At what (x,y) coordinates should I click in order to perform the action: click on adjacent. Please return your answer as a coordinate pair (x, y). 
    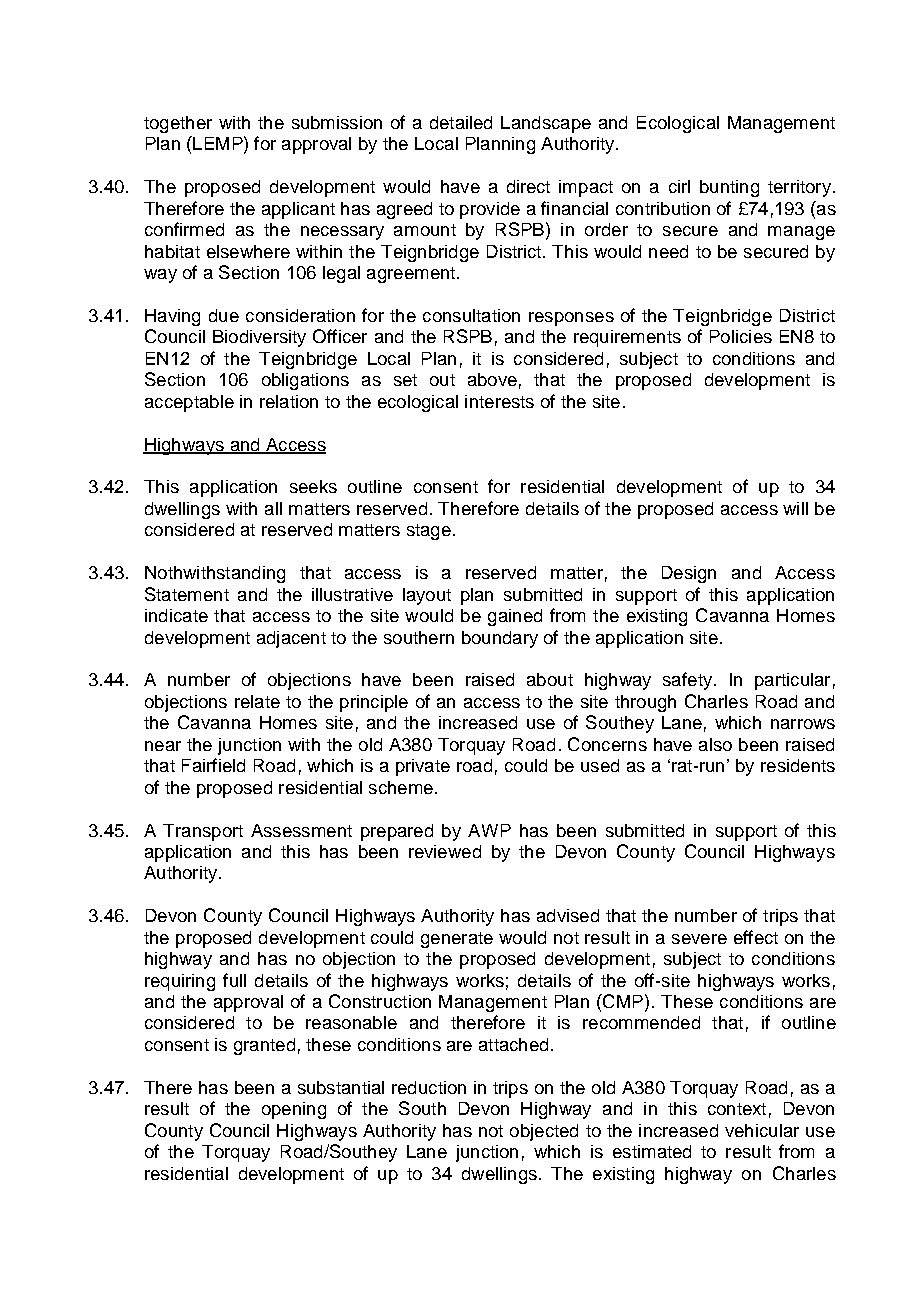
    Looking at the image, I should click on (291, 639).
